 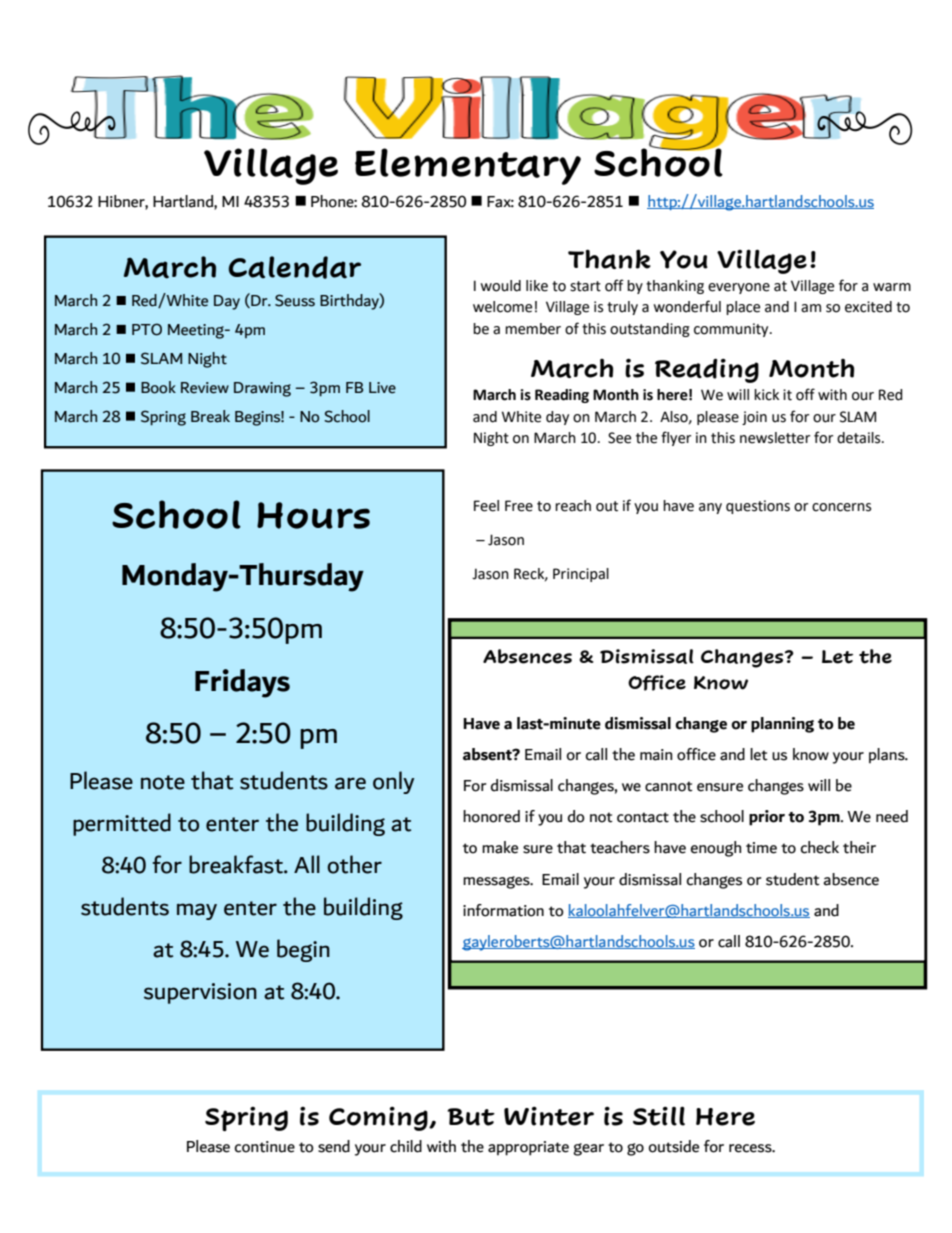 What do you see at coordinates (471, 1117) in the document?
I see `But` at bounding box center [471, 1117].
